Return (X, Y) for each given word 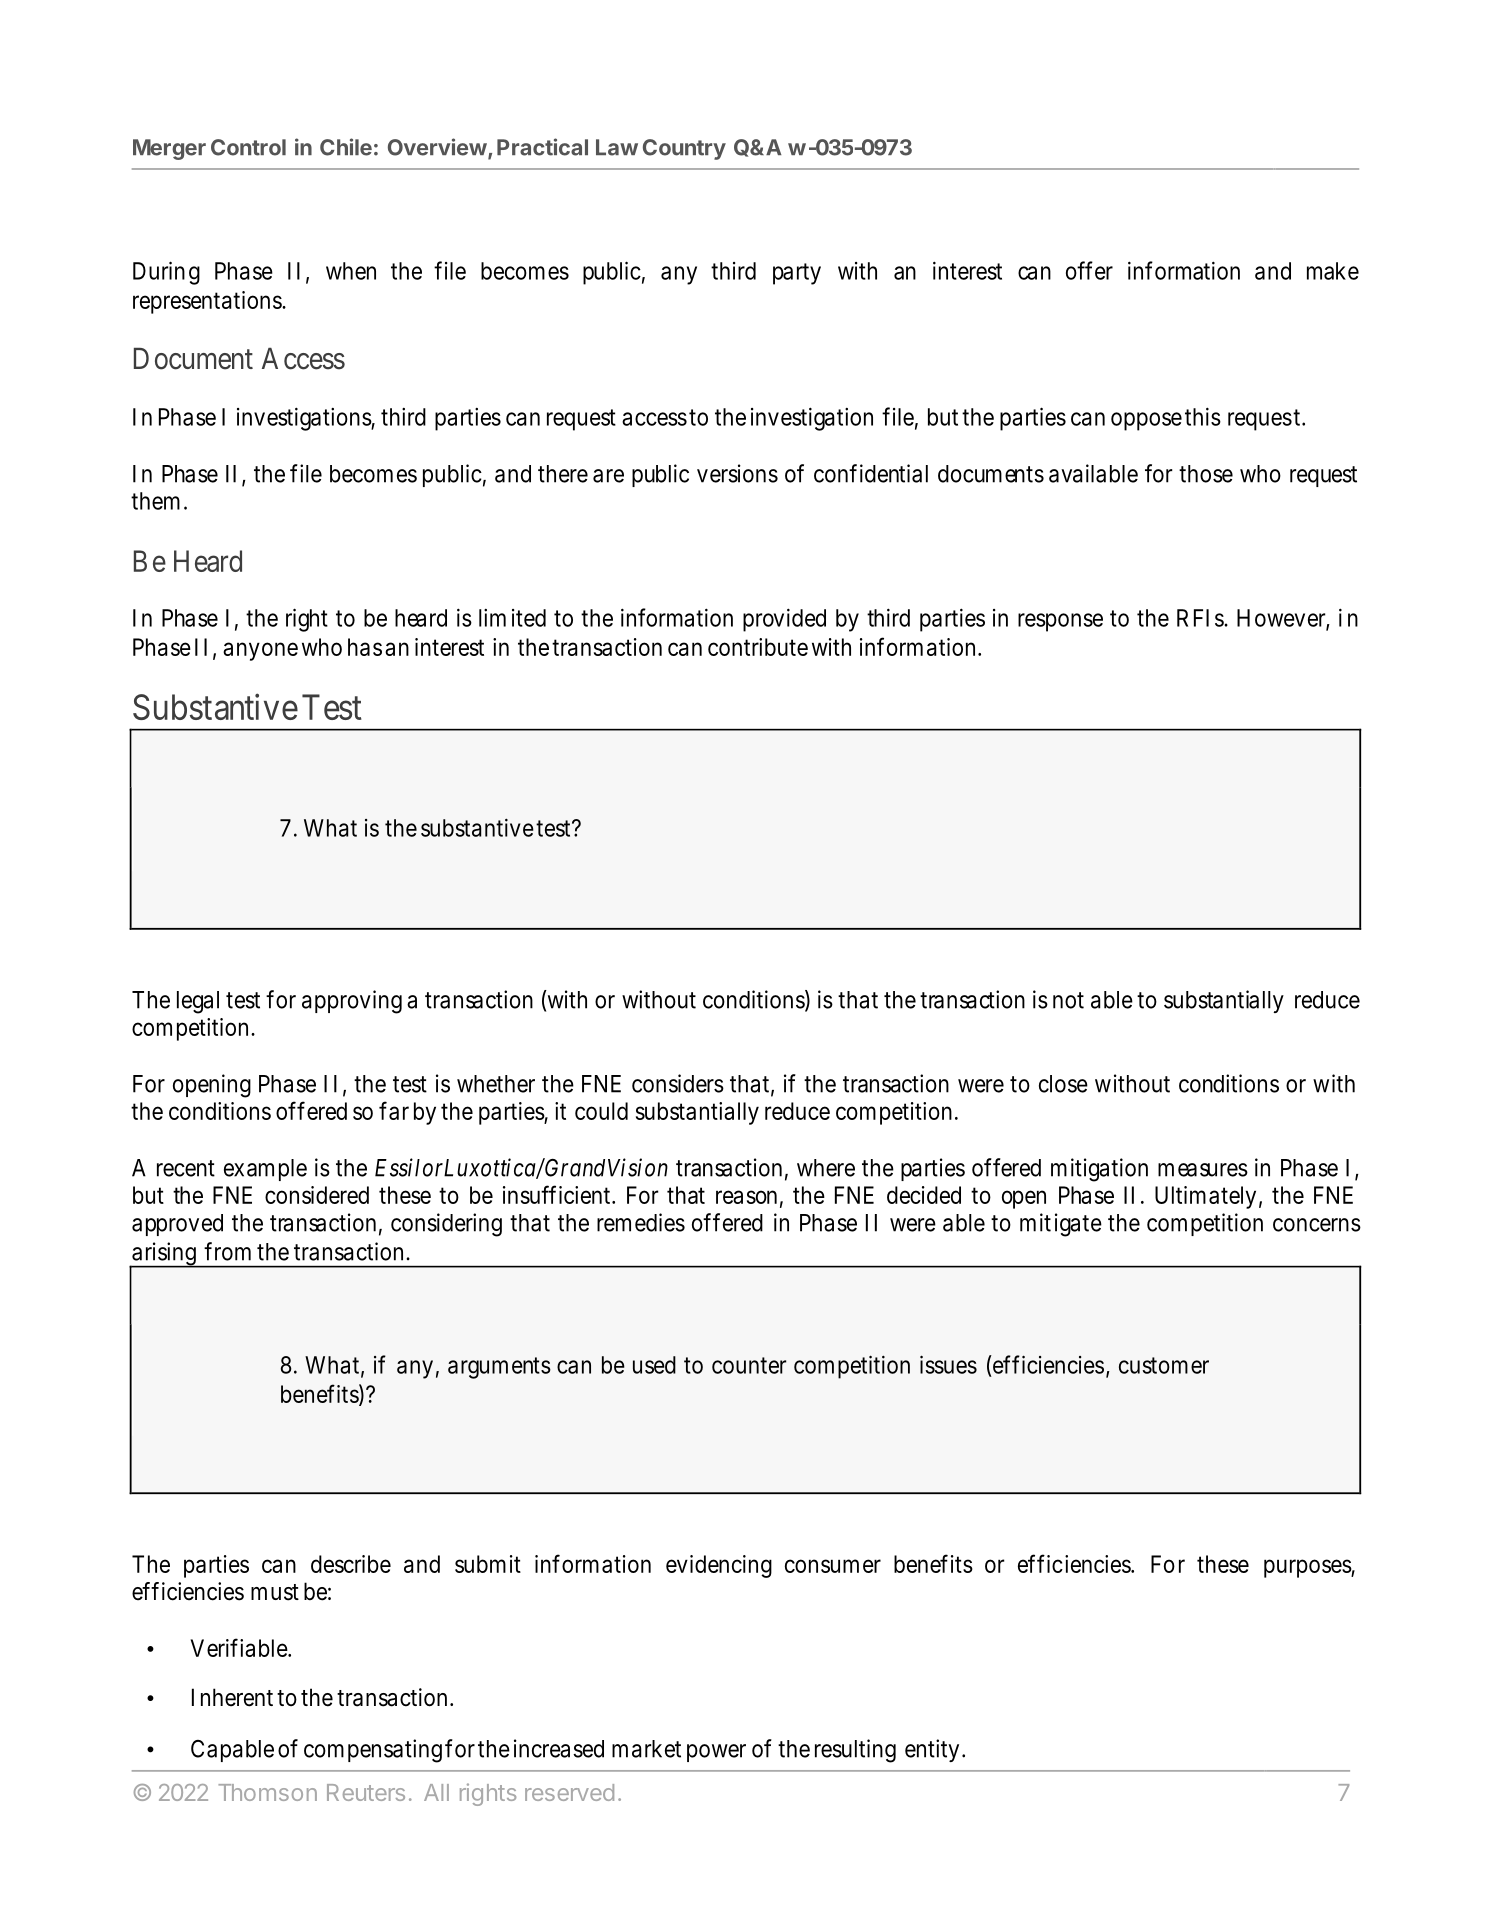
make (1333, 271)
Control (248, 147)
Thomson (267, 1792)
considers (678, 1083)
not (1068, 1000)
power (716, 1753)
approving (352, 1002)
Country (684, 149)
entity (932, 1750)
